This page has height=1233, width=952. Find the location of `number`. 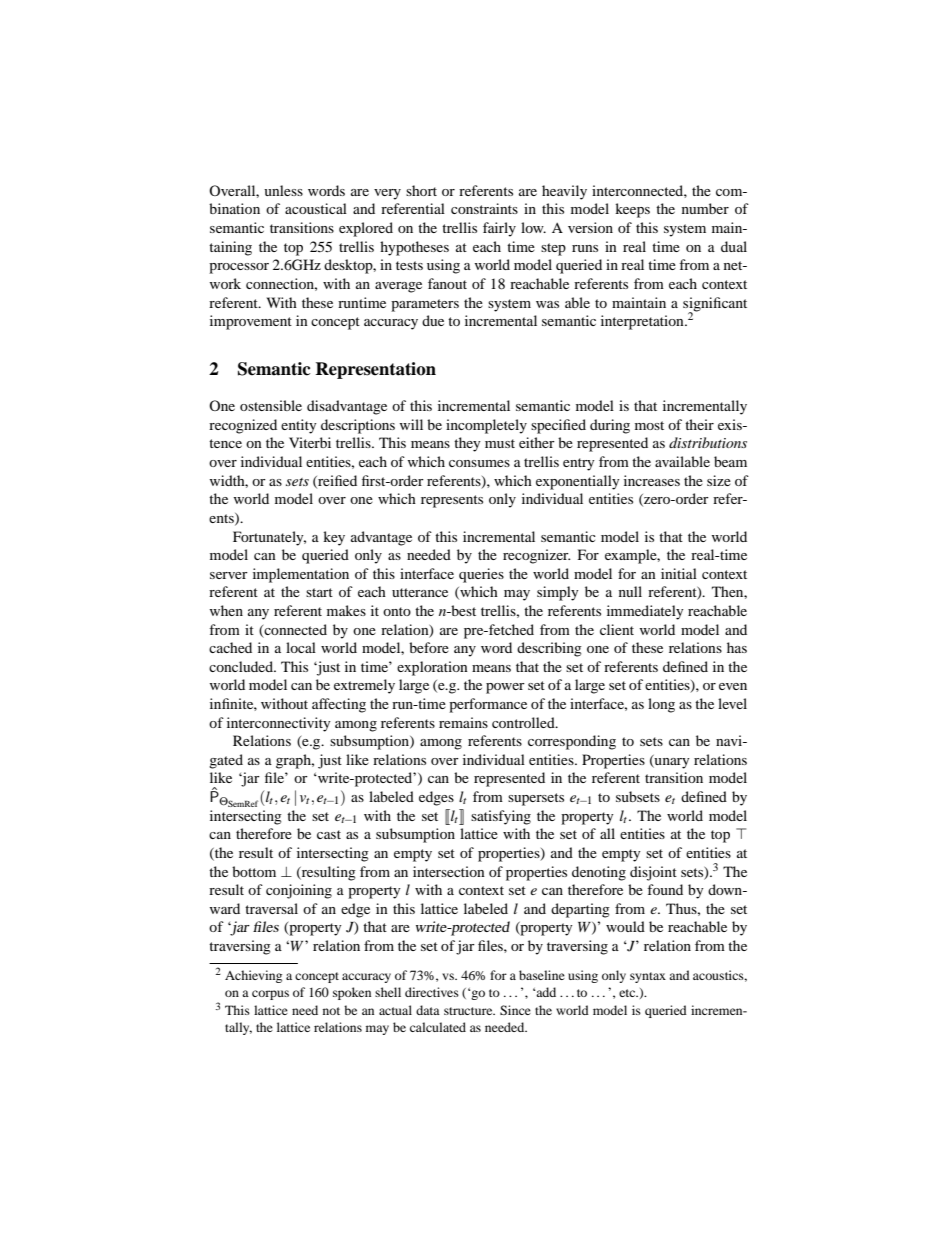

number is located at coordinates (705, 208).
